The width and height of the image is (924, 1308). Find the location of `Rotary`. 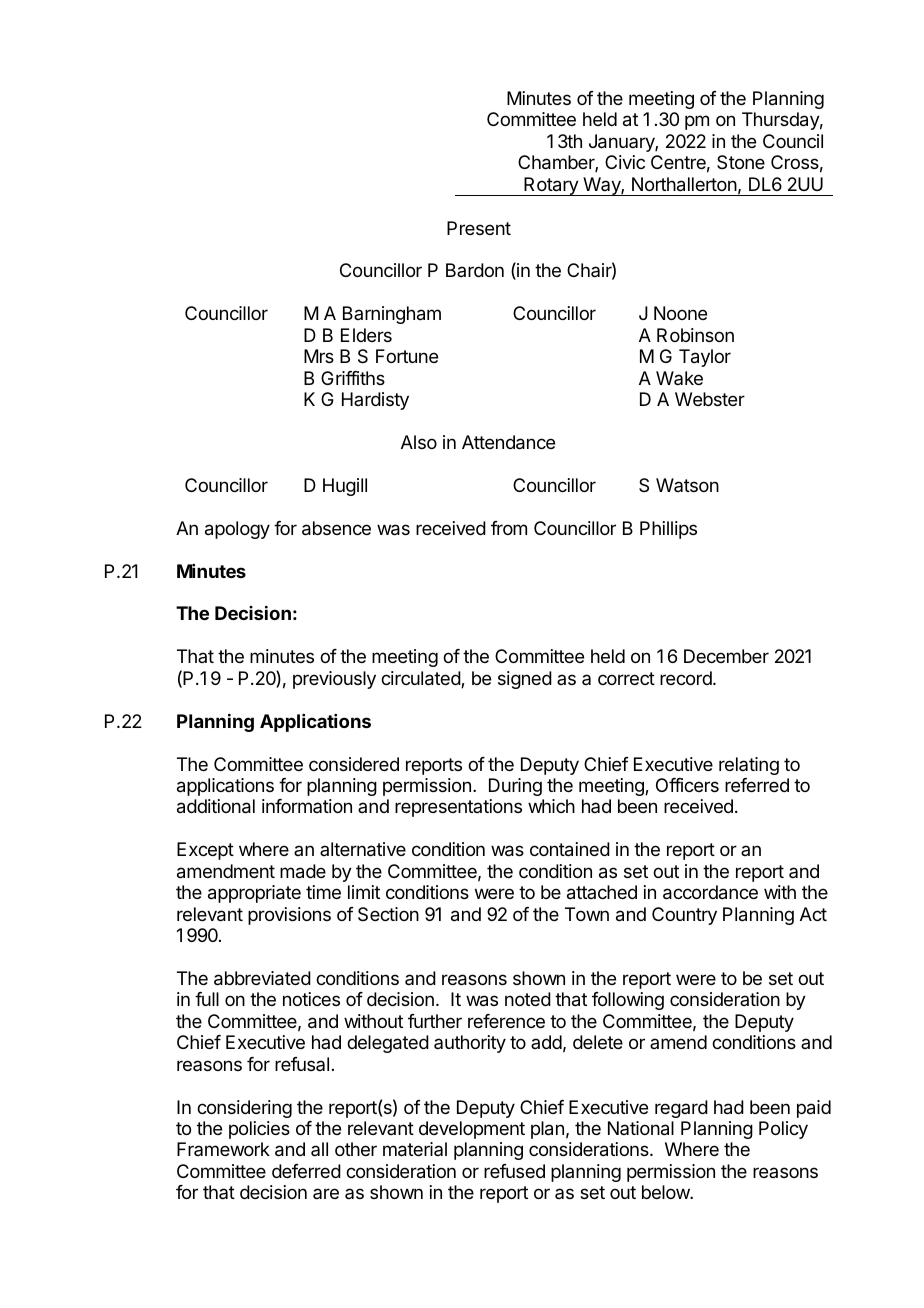

Rotary is located at coordinates (551, 186).
